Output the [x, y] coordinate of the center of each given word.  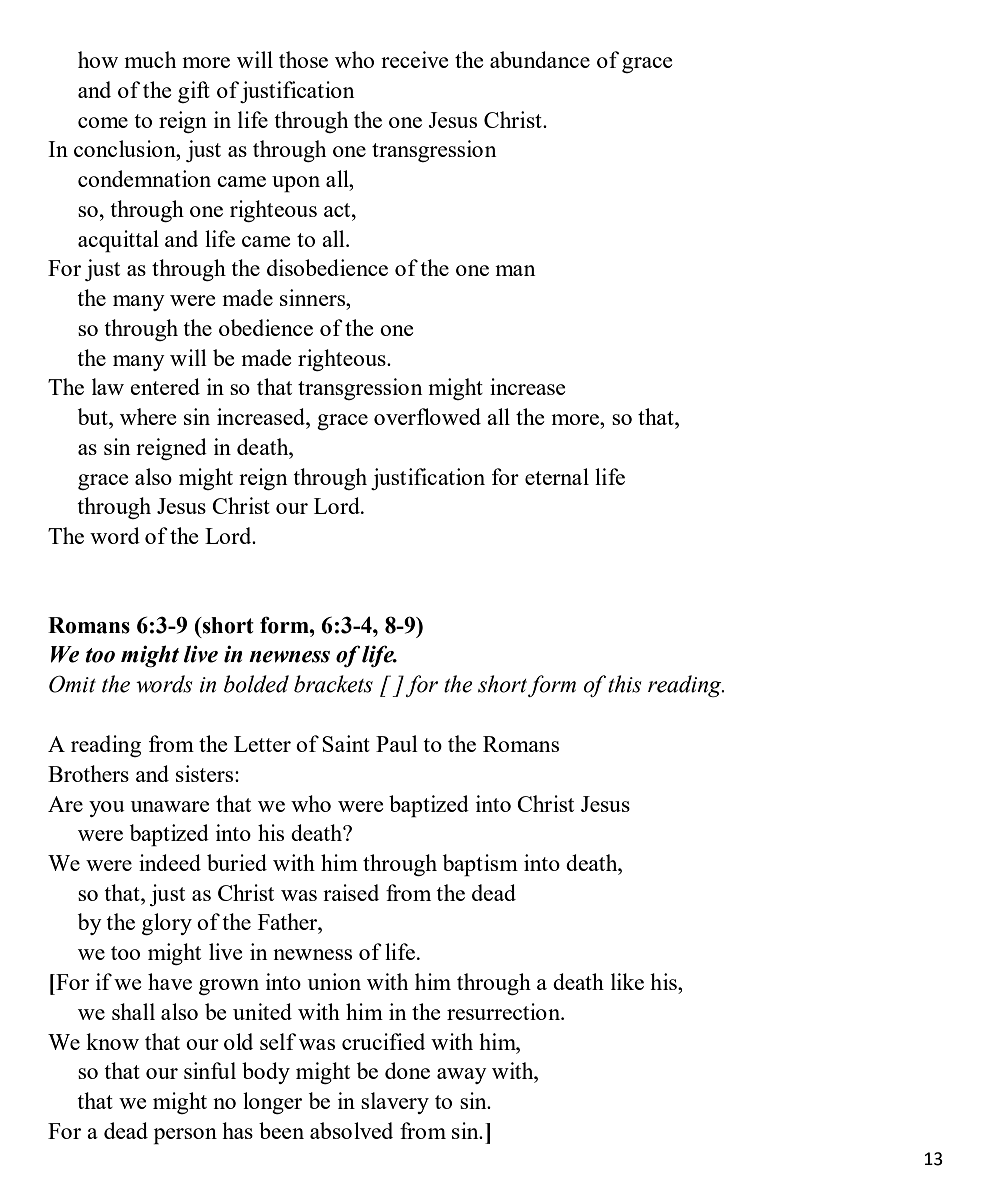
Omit [72, 684]
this [624, 684]
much [150, 59]
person [185, 1136]
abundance [540, 59]
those [303, 59]
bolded [256, 684]
